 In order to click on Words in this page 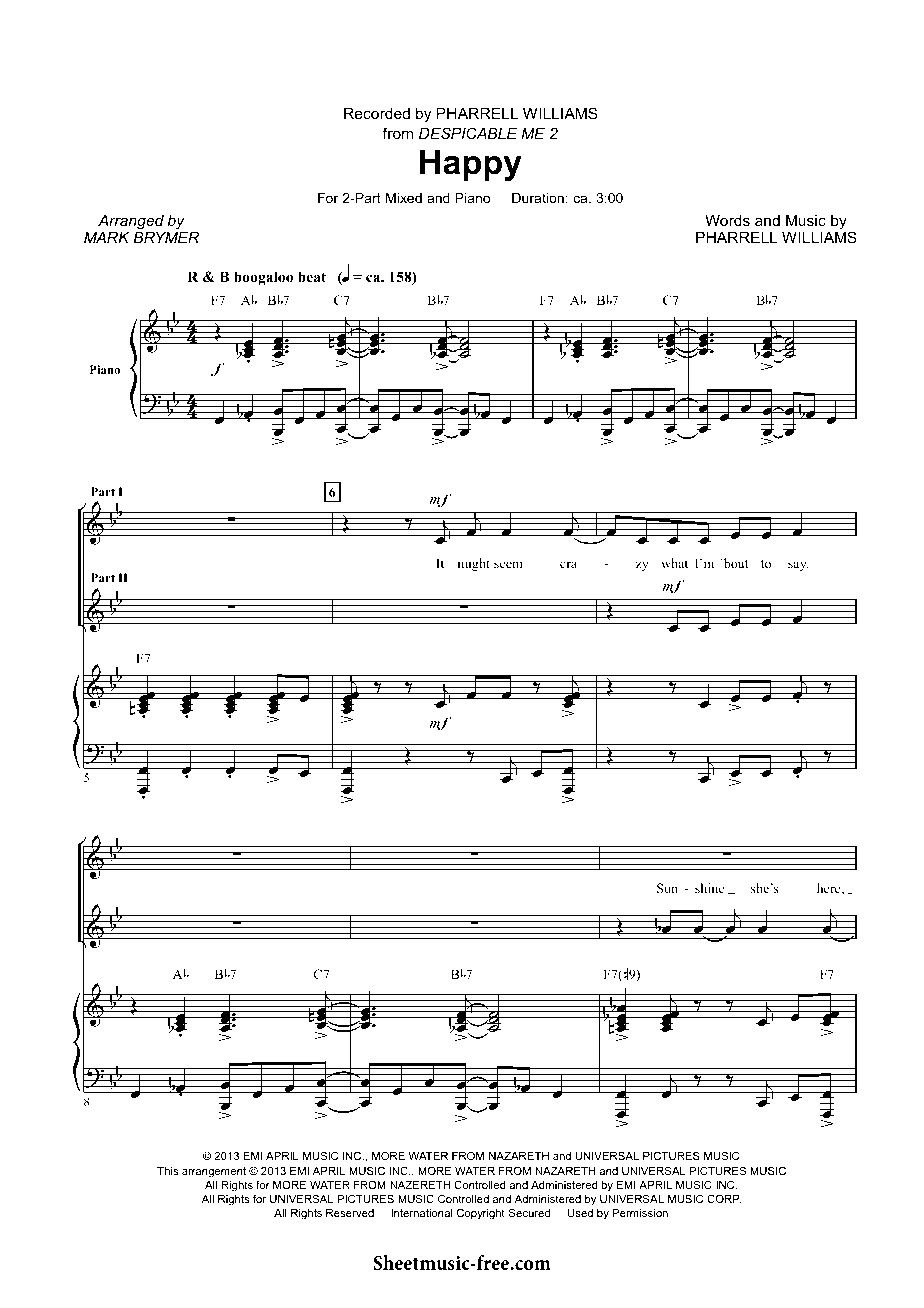, I will do `click(727, 220)`.
